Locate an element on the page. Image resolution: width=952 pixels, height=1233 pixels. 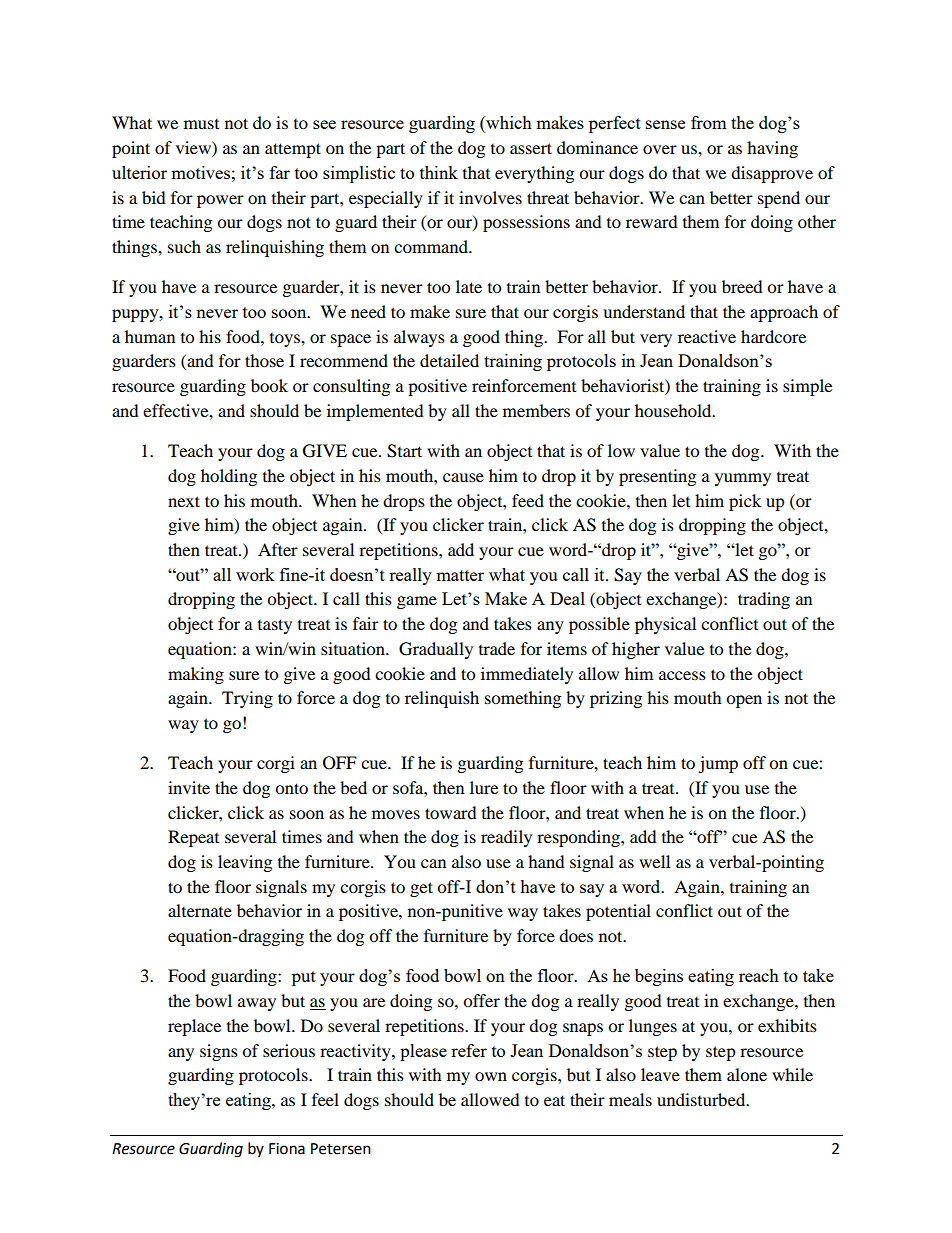
pick is located at coordinates (745, 502).
